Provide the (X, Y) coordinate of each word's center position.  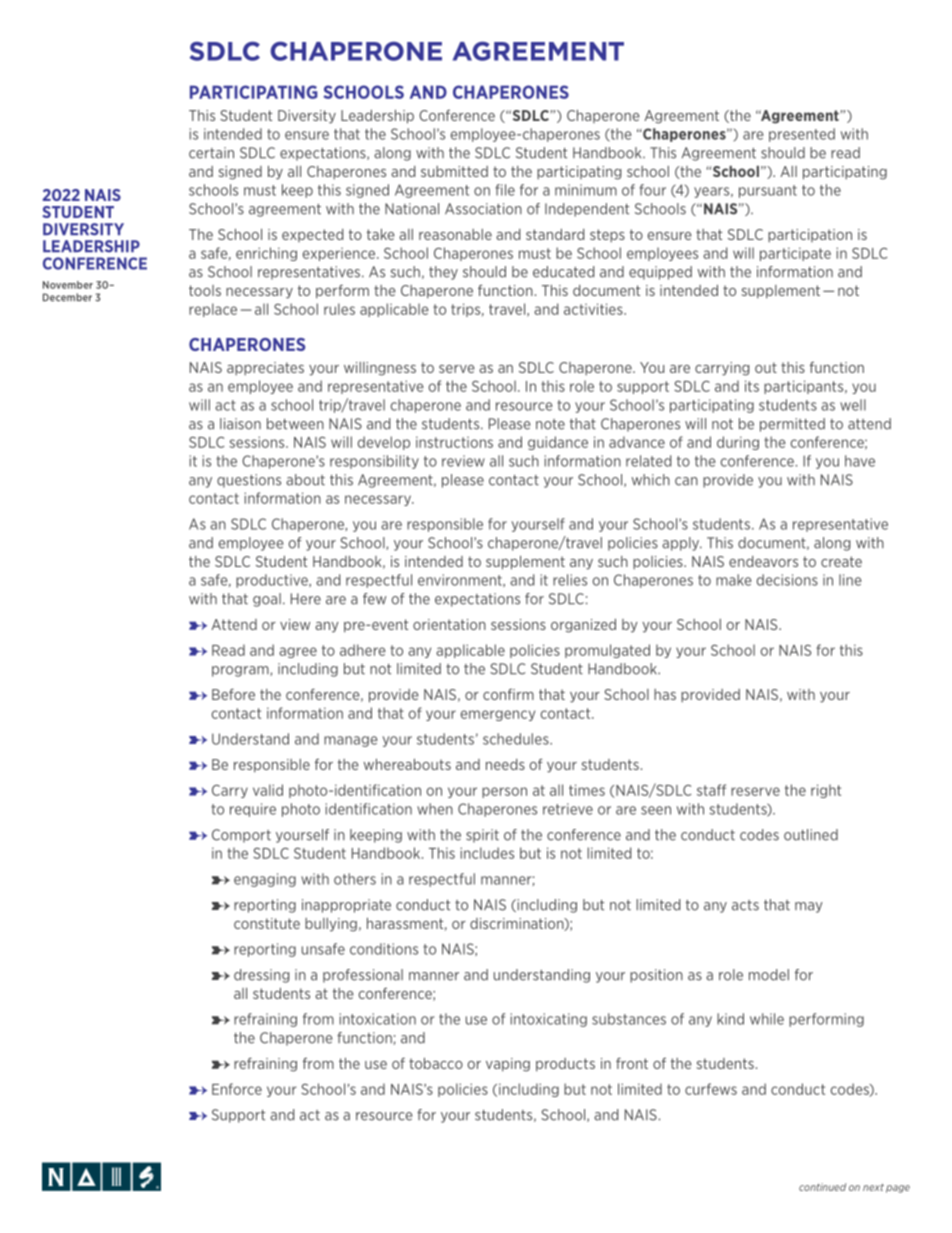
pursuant (768, 191)
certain (211, 153)
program (241, 671)
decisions (787, 580)
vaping (508, 1065)
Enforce (237, 1089)
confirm (508, 694)
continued (822, 1187)
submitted (454, 171)
